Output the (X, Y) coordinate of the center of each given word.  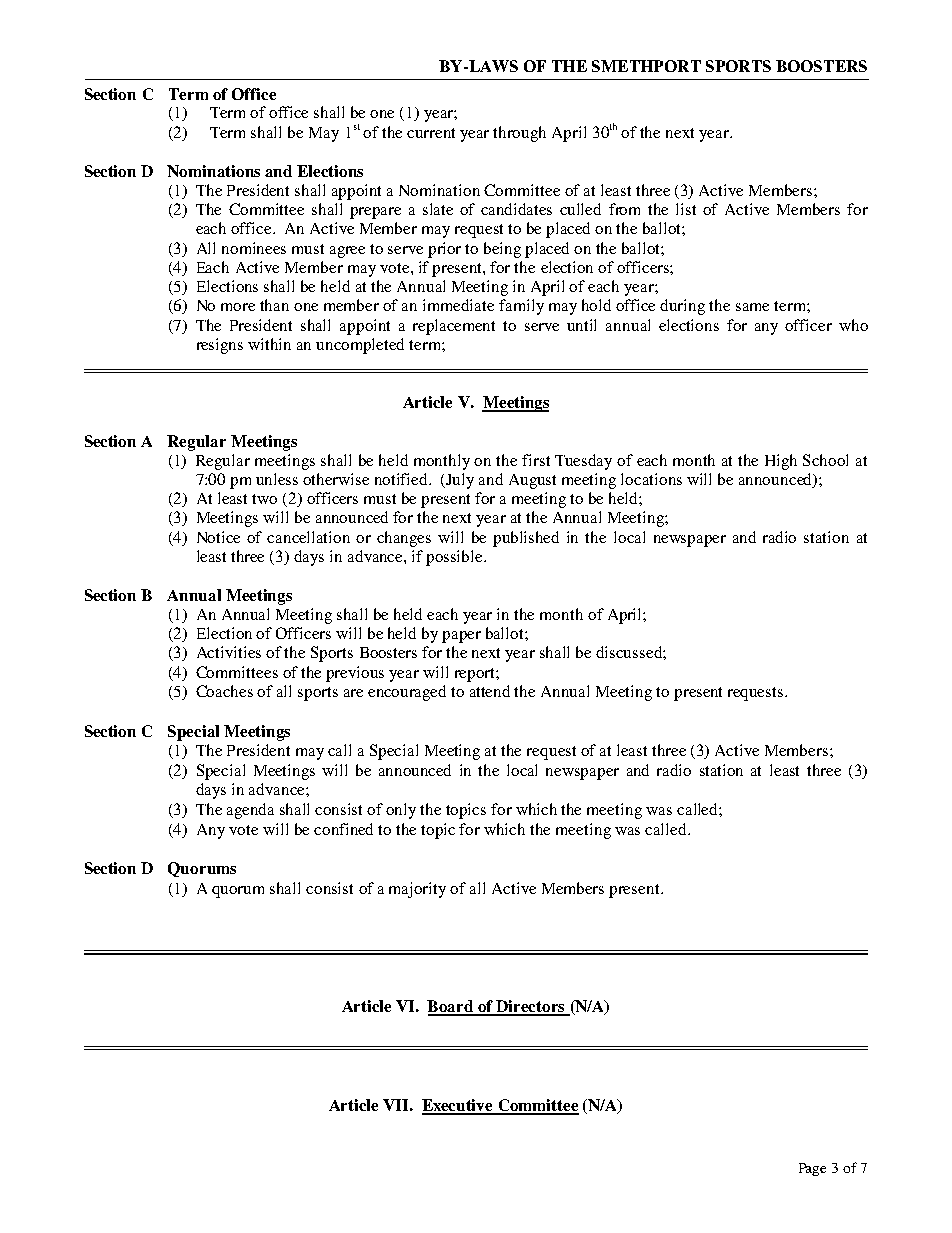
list (686, 209)
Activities (229, 652)
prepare (375, 213)
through (519, 134)
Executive (458, 1106)
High (781, 462)
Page (812, 1169)
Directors (531, 1007)
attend (490, 691)
